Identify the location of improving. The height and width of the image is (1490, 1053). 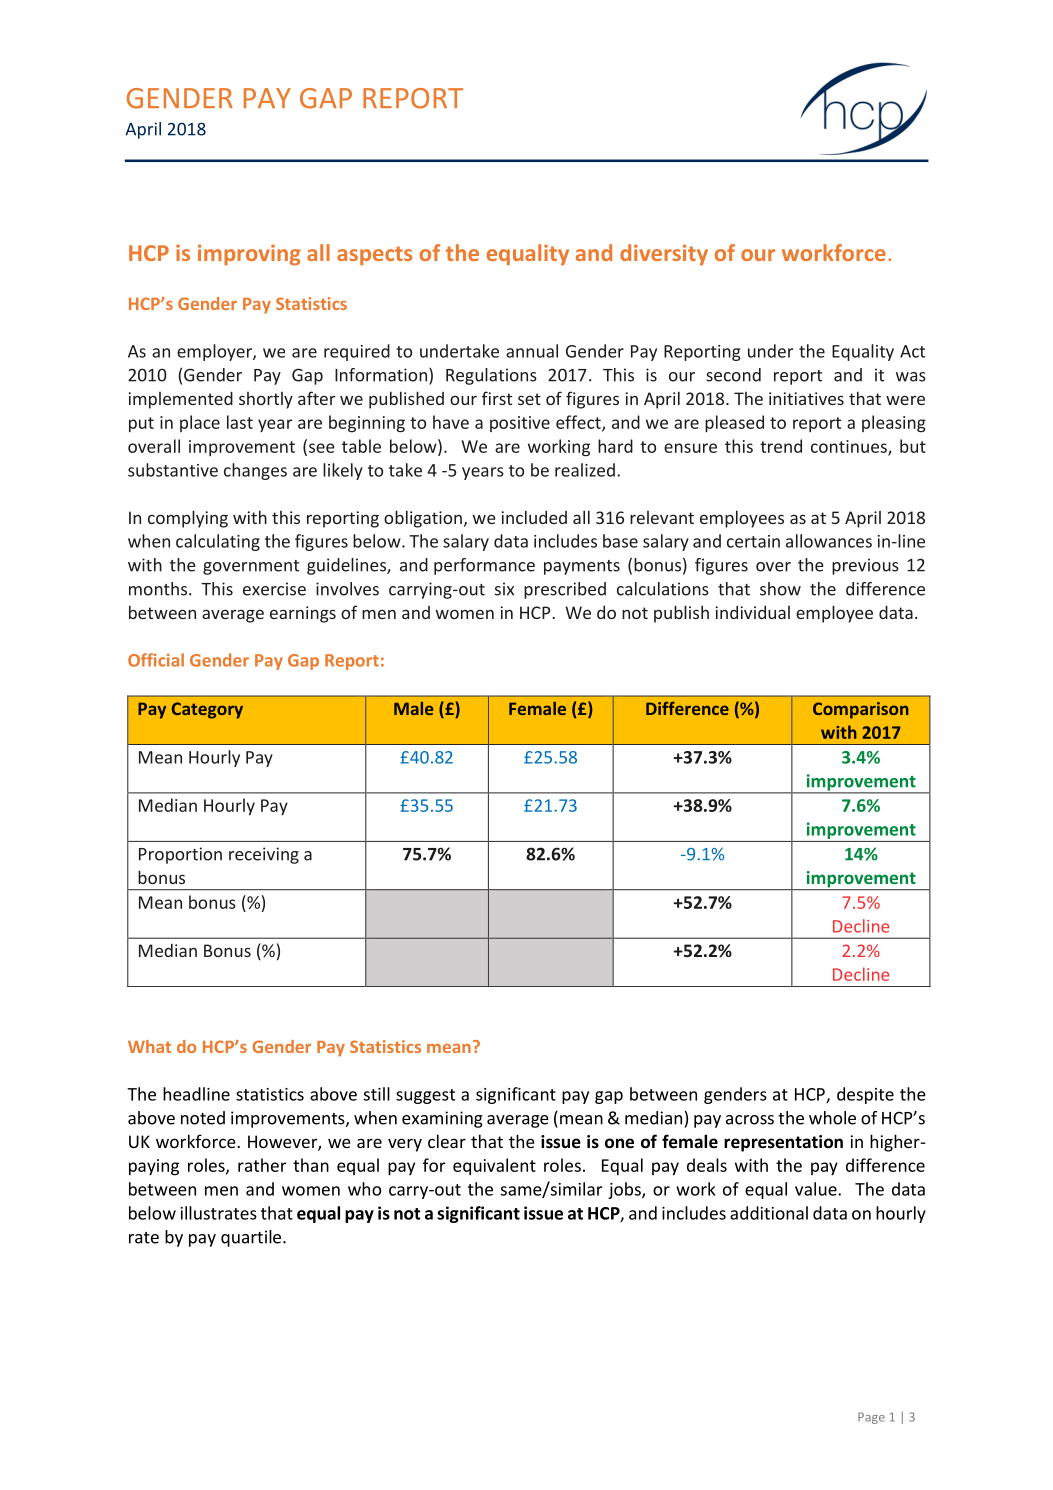
(249, 255).
